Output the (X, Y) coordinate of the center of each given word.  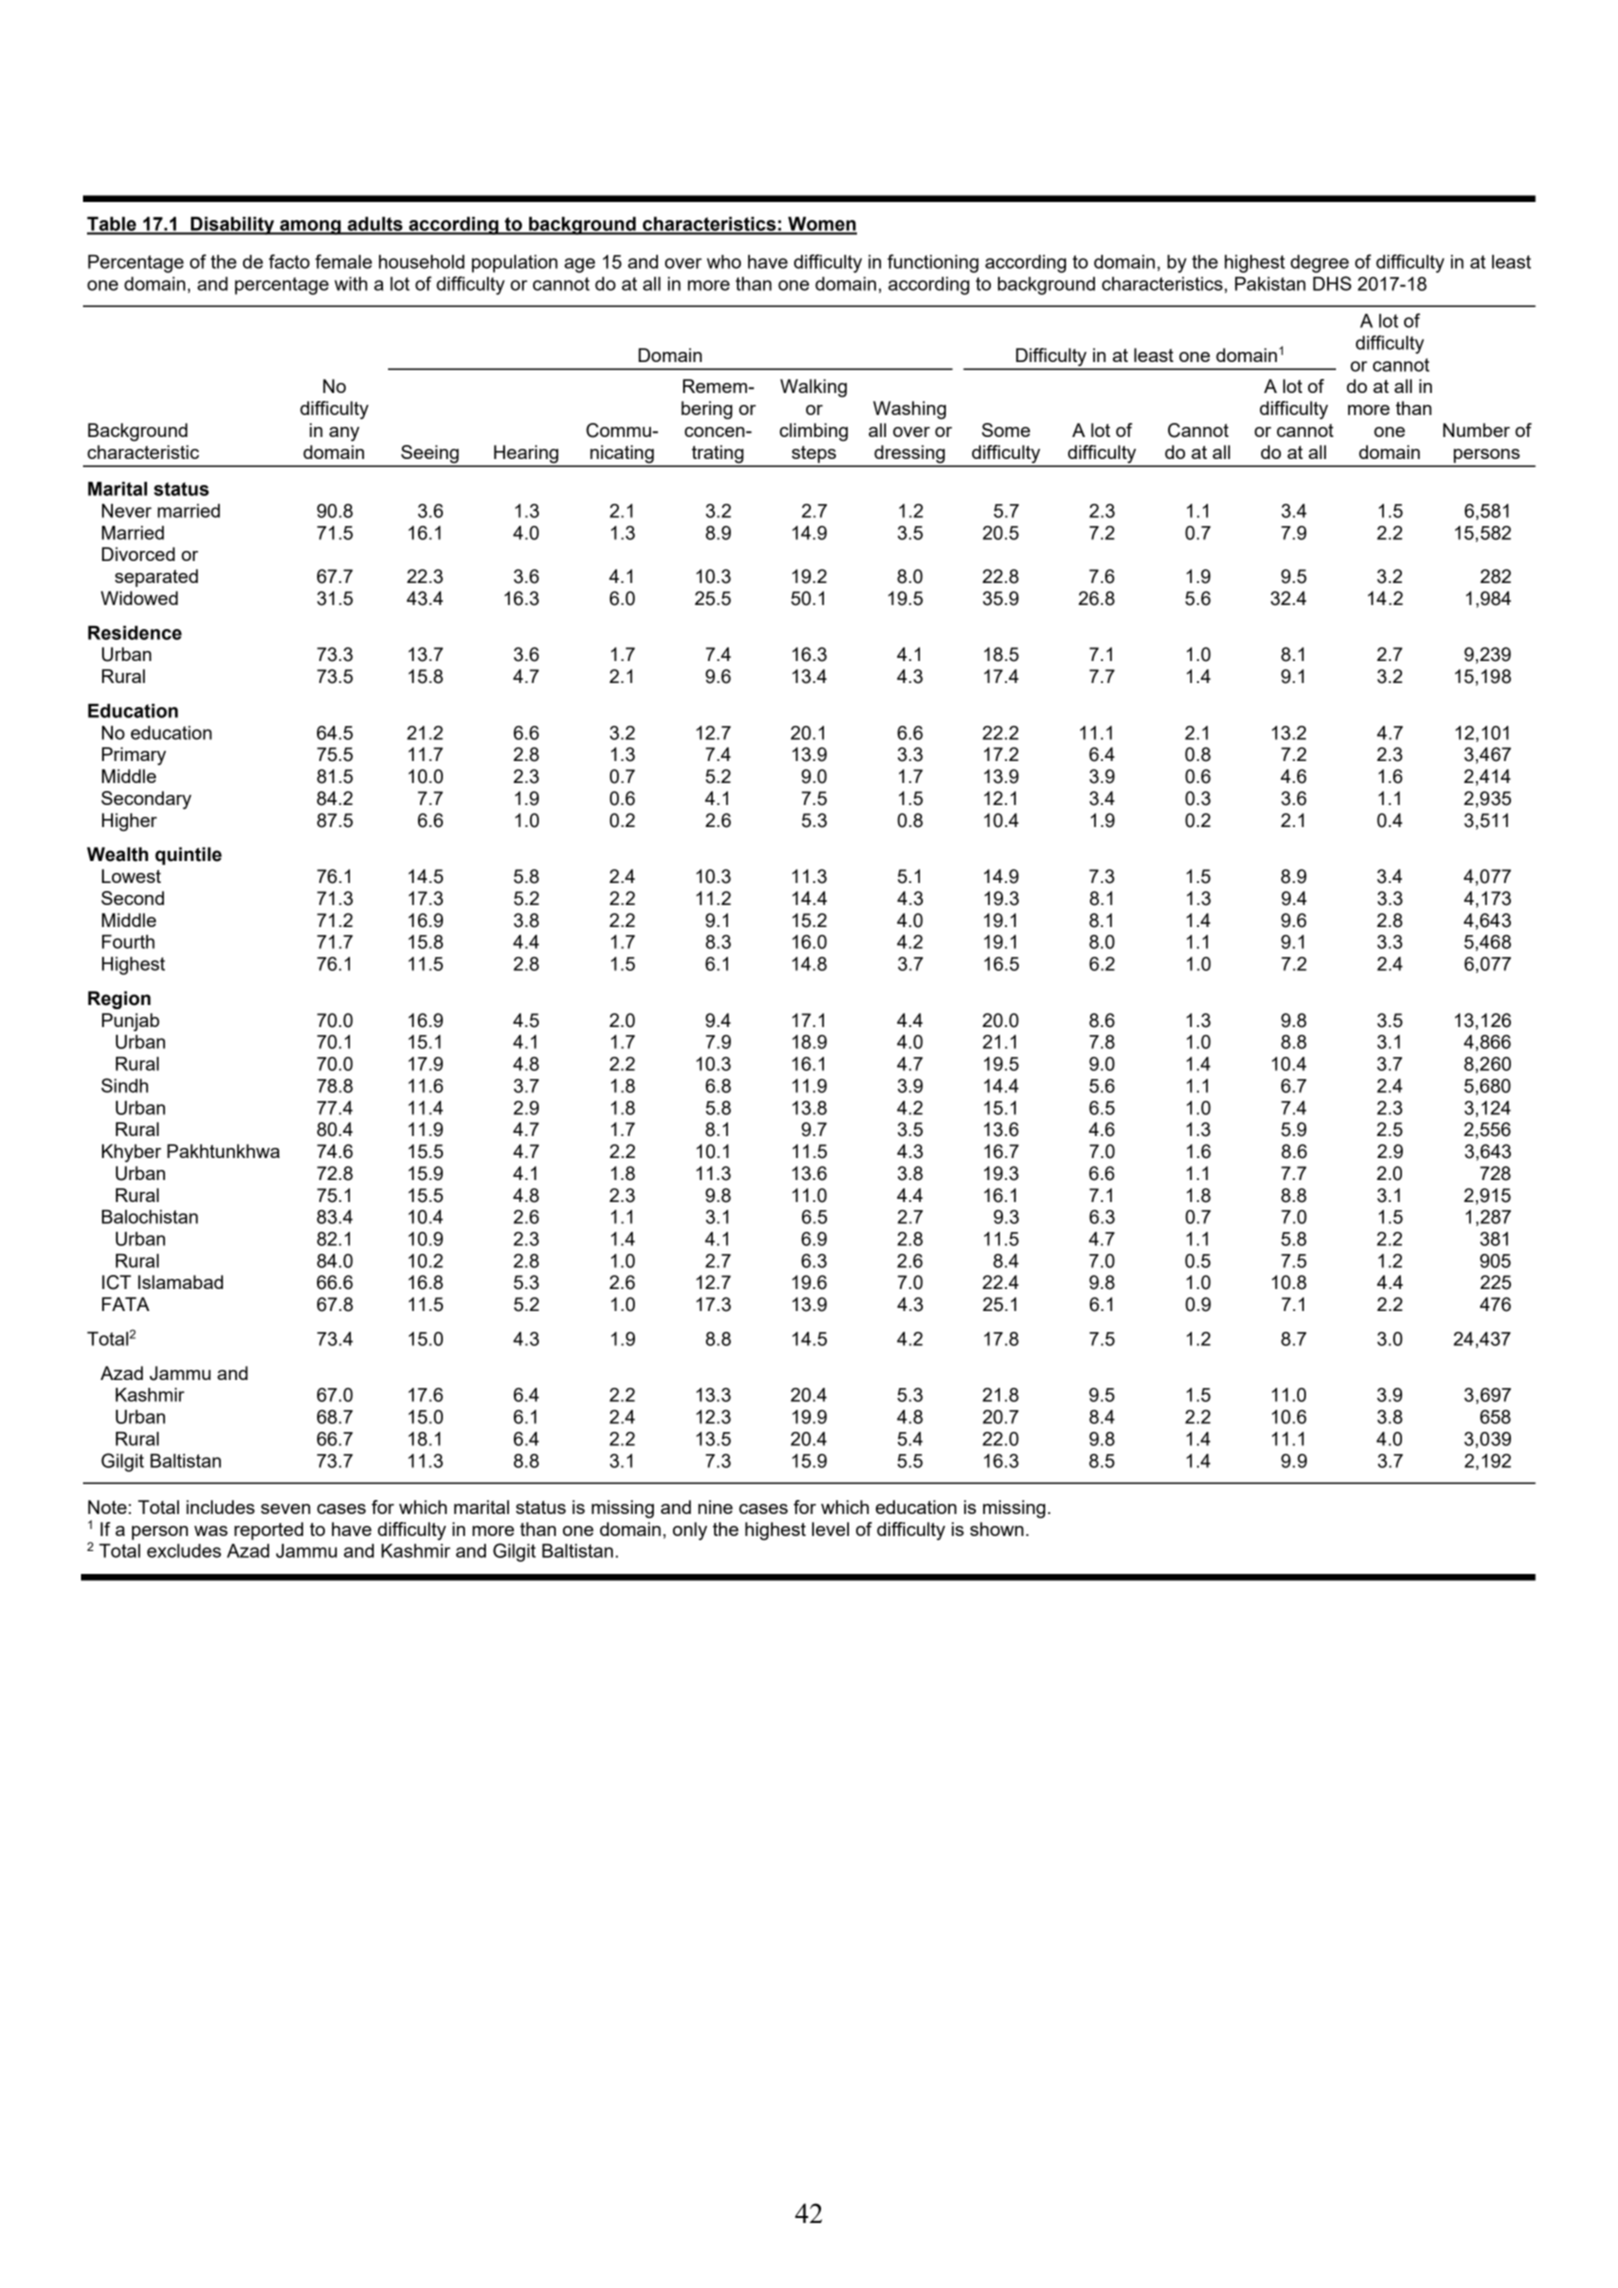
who (724, 262)
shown (997, 1529)
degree (1319, 264)
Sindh (124, 1085)
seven (285, 1509)
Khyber (131, 1153)
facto (289, 261)
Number (1476, 430)
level (830, 1529)
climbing (814, 432)
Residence (135, 633)
